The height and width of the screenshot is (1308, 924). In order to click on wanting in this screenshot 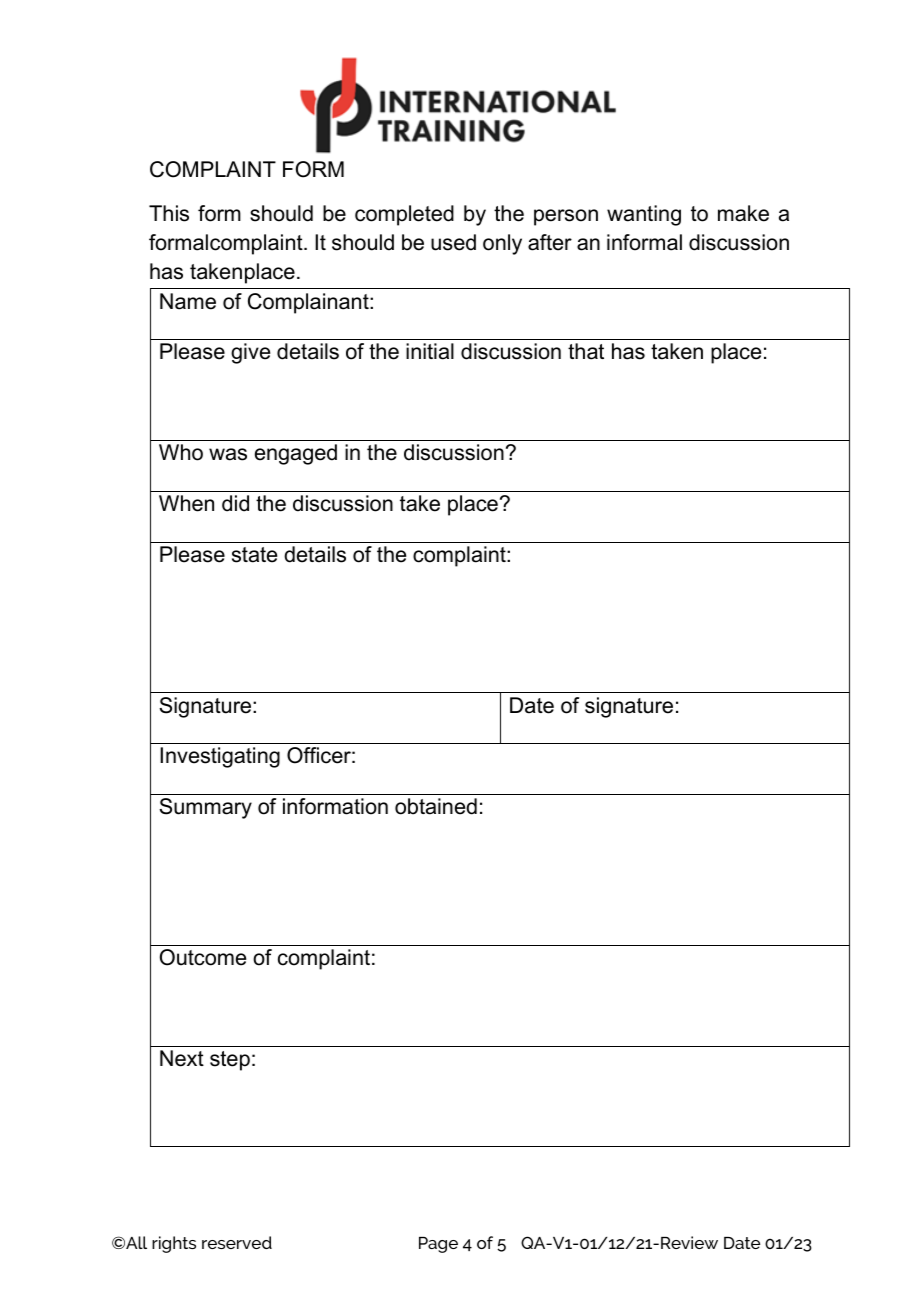, I will do `click(644, 215)`.
